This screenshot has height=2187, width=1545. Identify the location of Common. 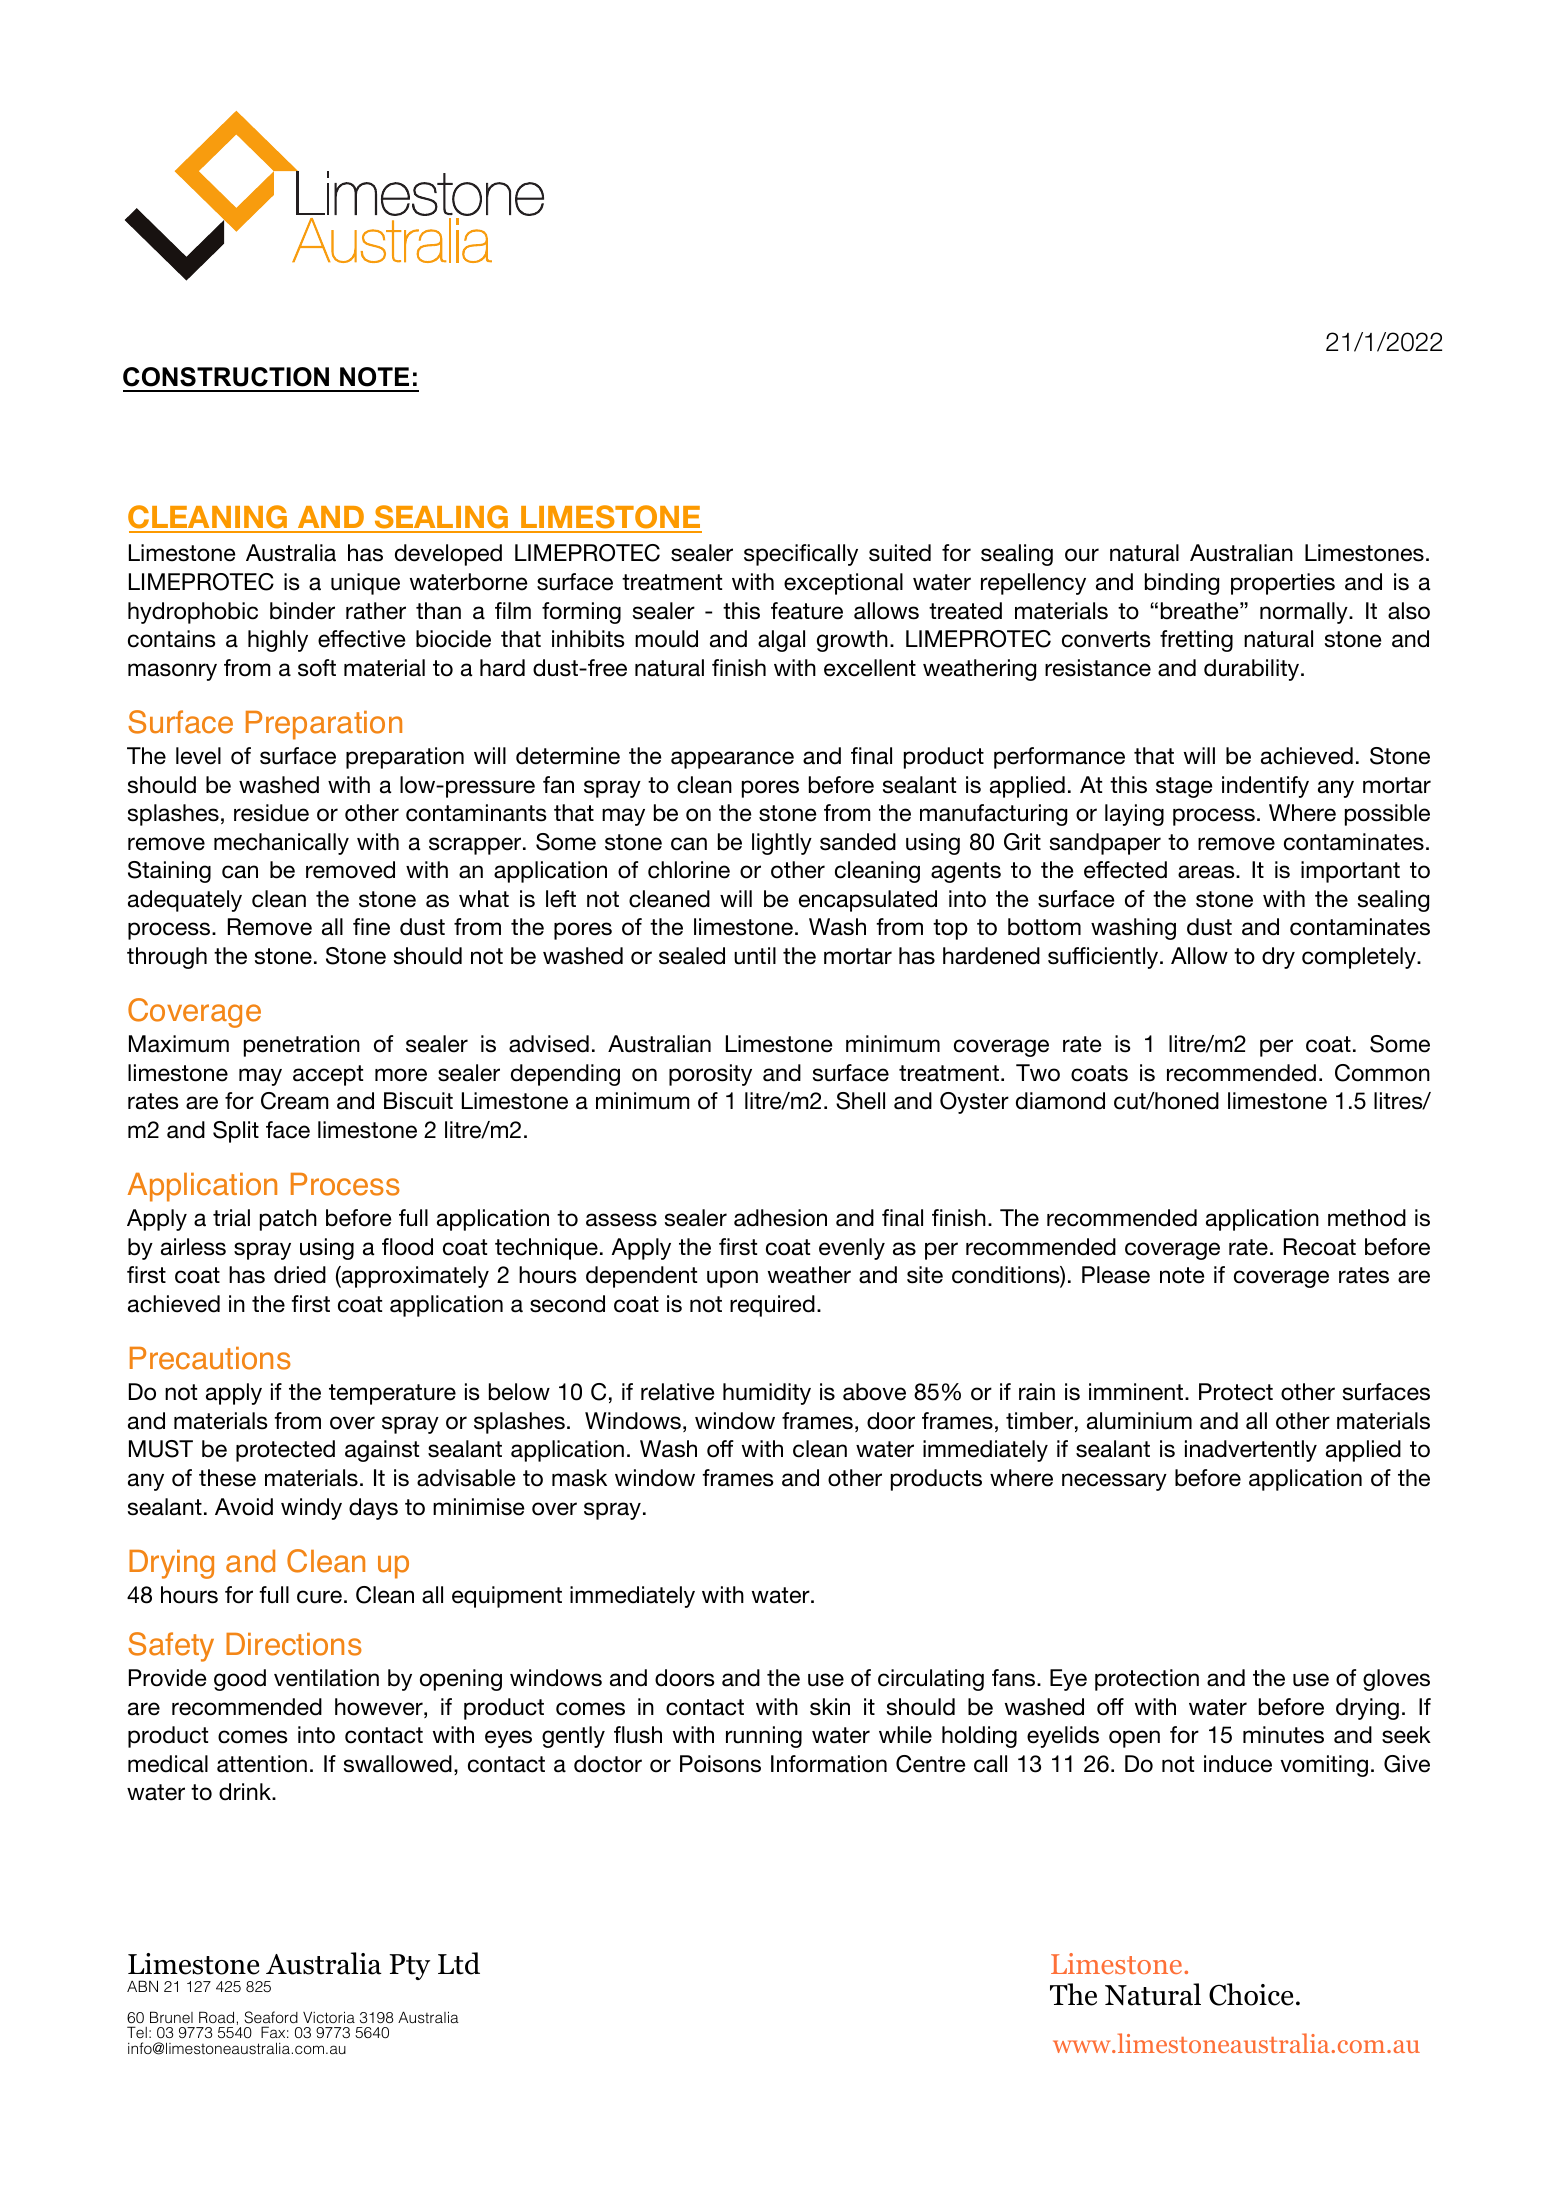
(1382, 1073).
